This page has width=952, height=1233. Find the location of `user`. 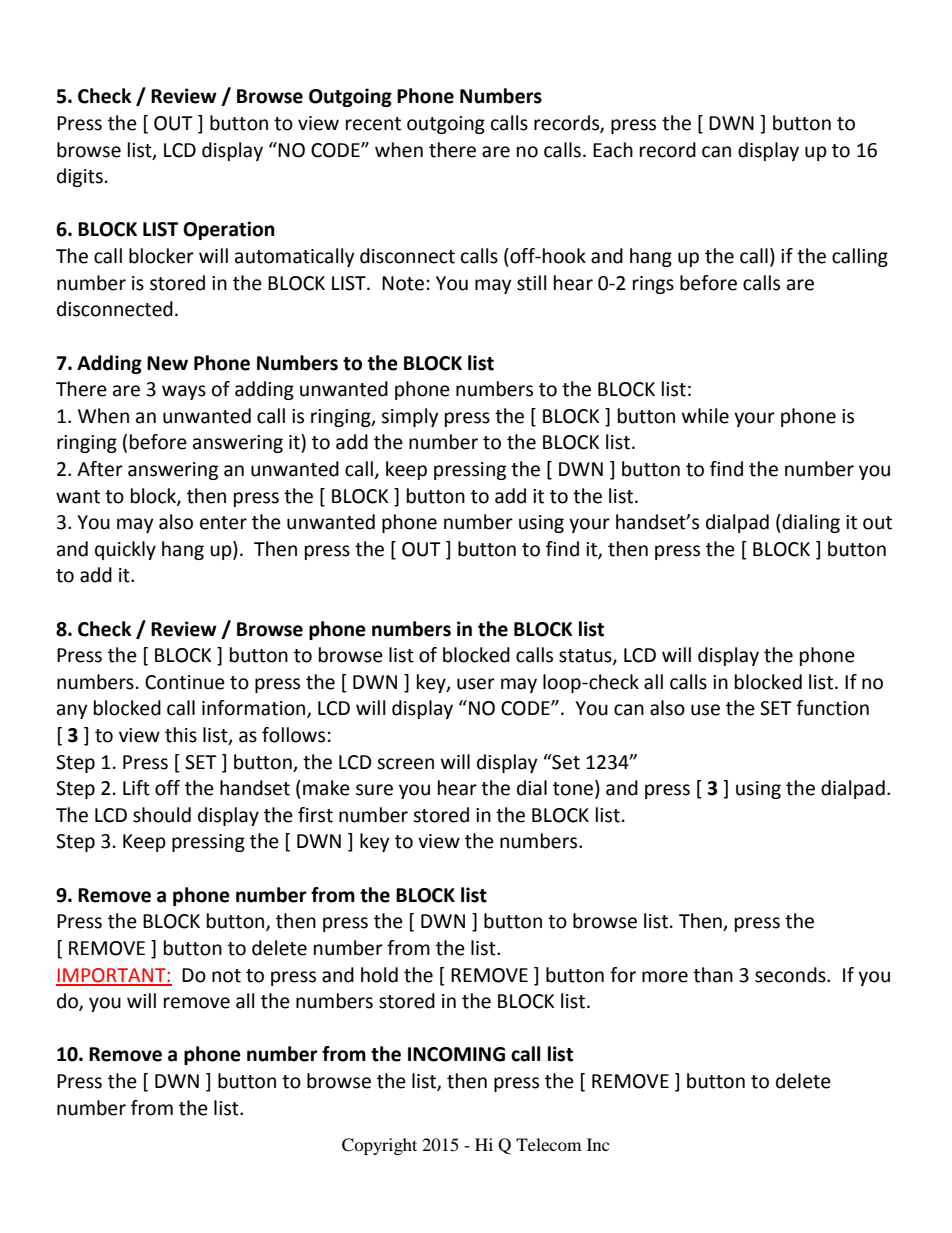

user is located at coordinates (476, 684).
